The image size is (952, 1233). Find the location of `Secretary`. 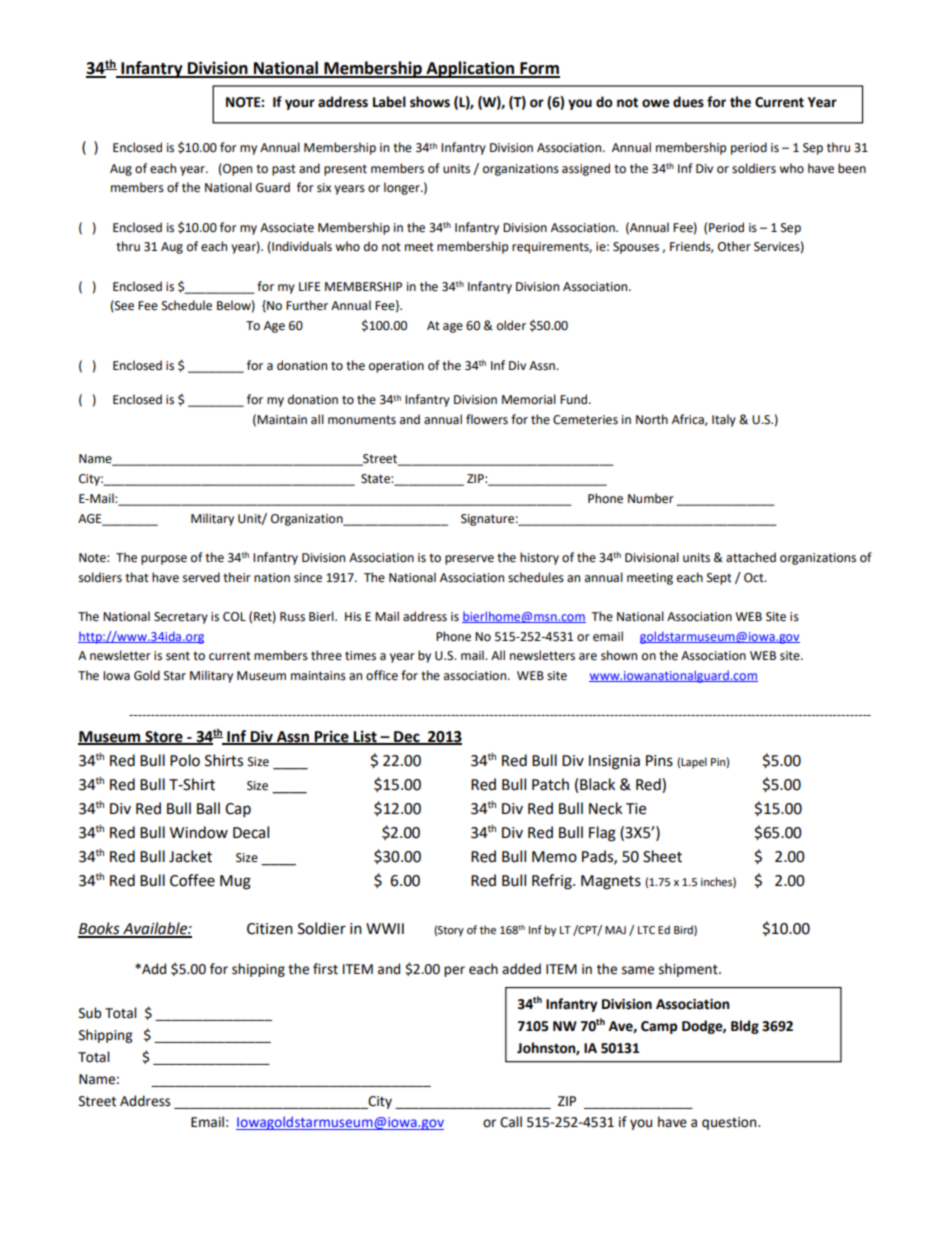

Secretary is located at coordinates (181, 618).
